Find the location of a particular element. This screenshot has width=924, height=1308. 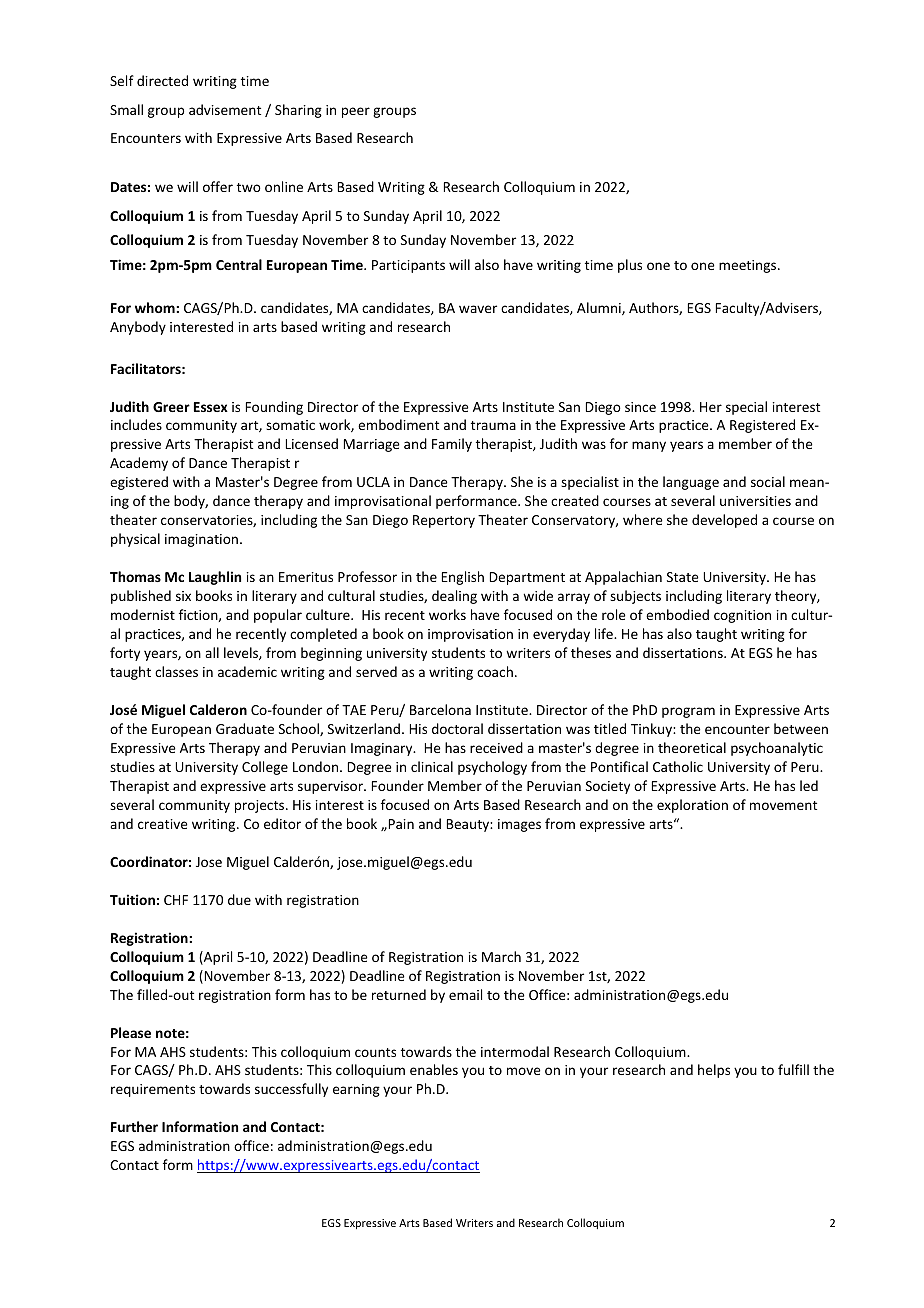

six is located at coordinates (183, 596).
